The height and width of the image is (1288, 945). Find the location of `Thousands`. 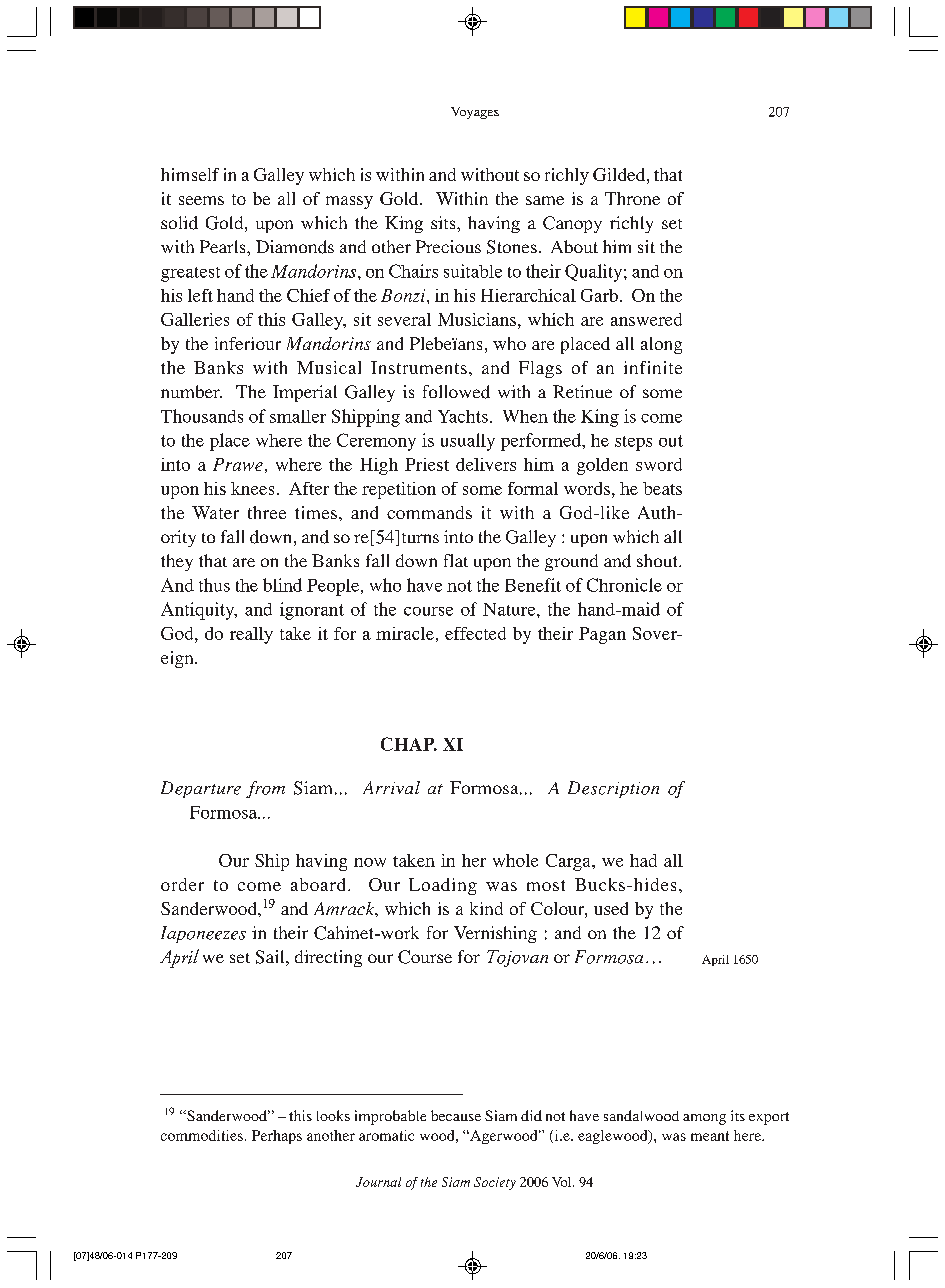

Thousands is located at coordinates (202, 416).
